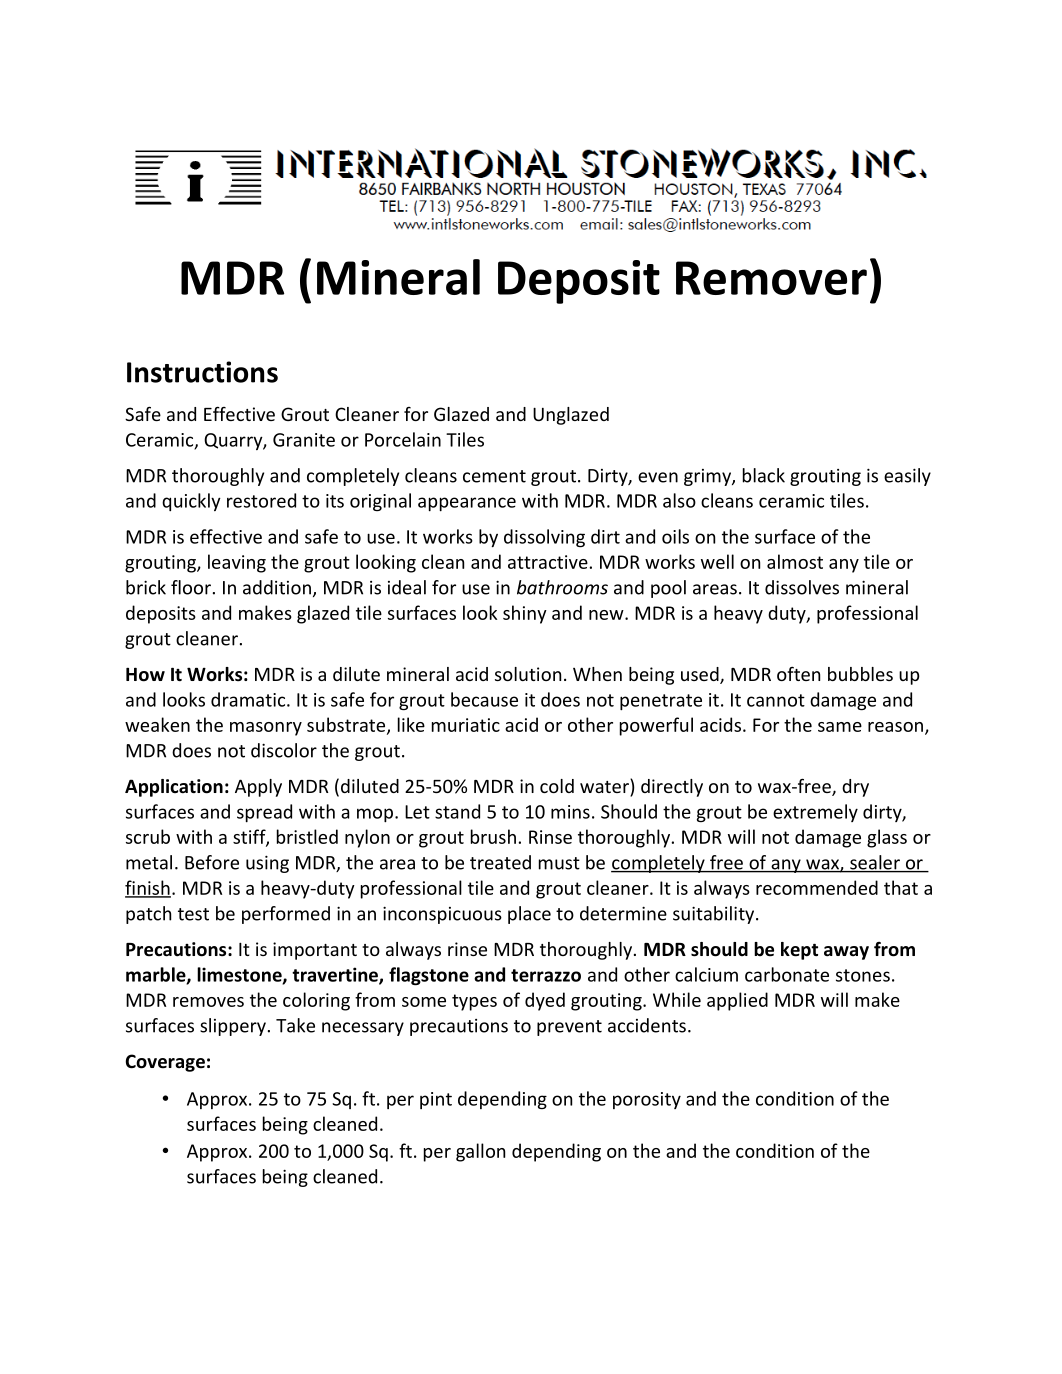 Image resolution: width=1062 pixels, height=1374 pixels. I want to click on Instructions, so click(202, 372).
